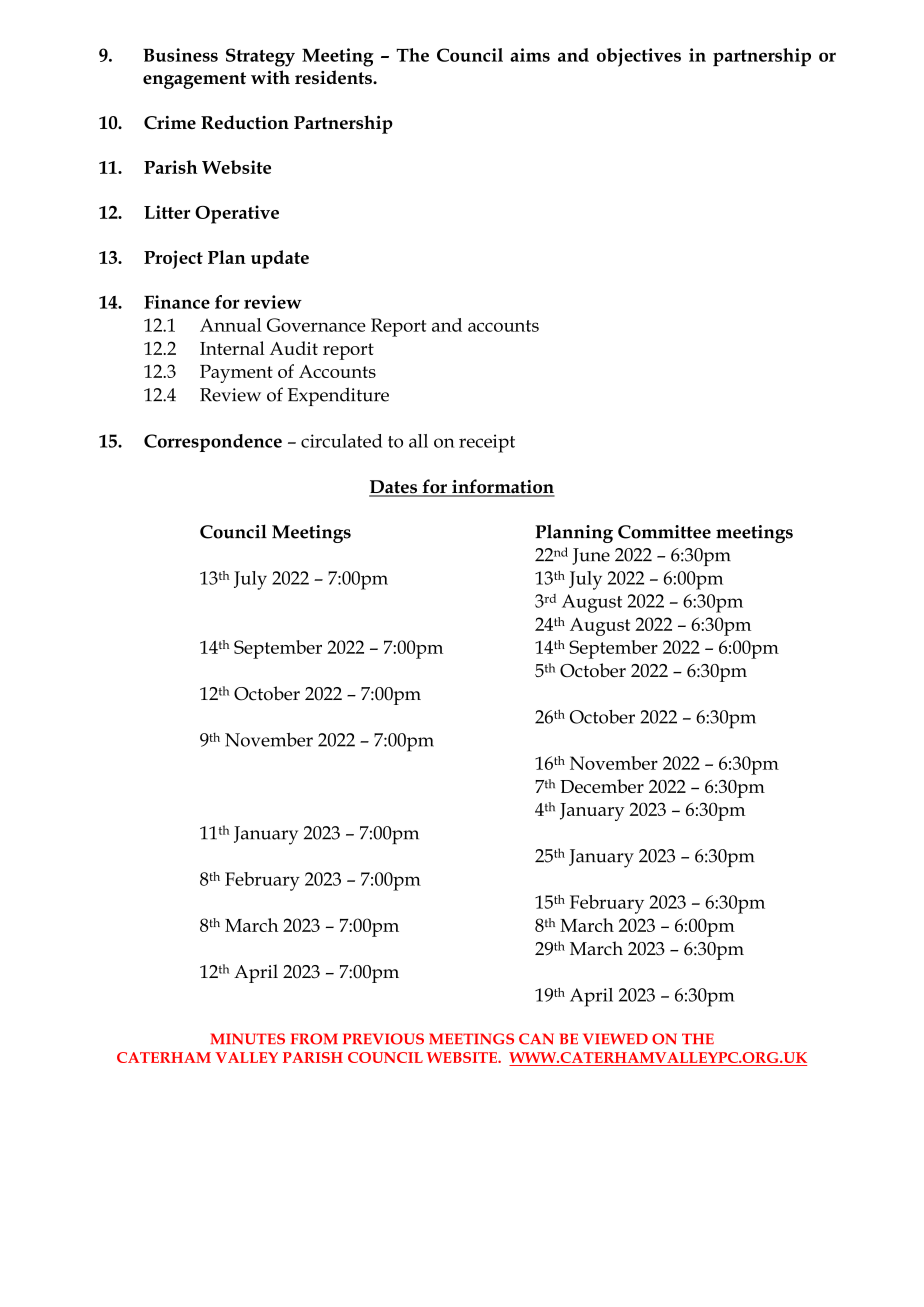  What do you see at coordinates (639, 57) in the screenshot?
I see `objectives` at bounding box center [639, 57].
